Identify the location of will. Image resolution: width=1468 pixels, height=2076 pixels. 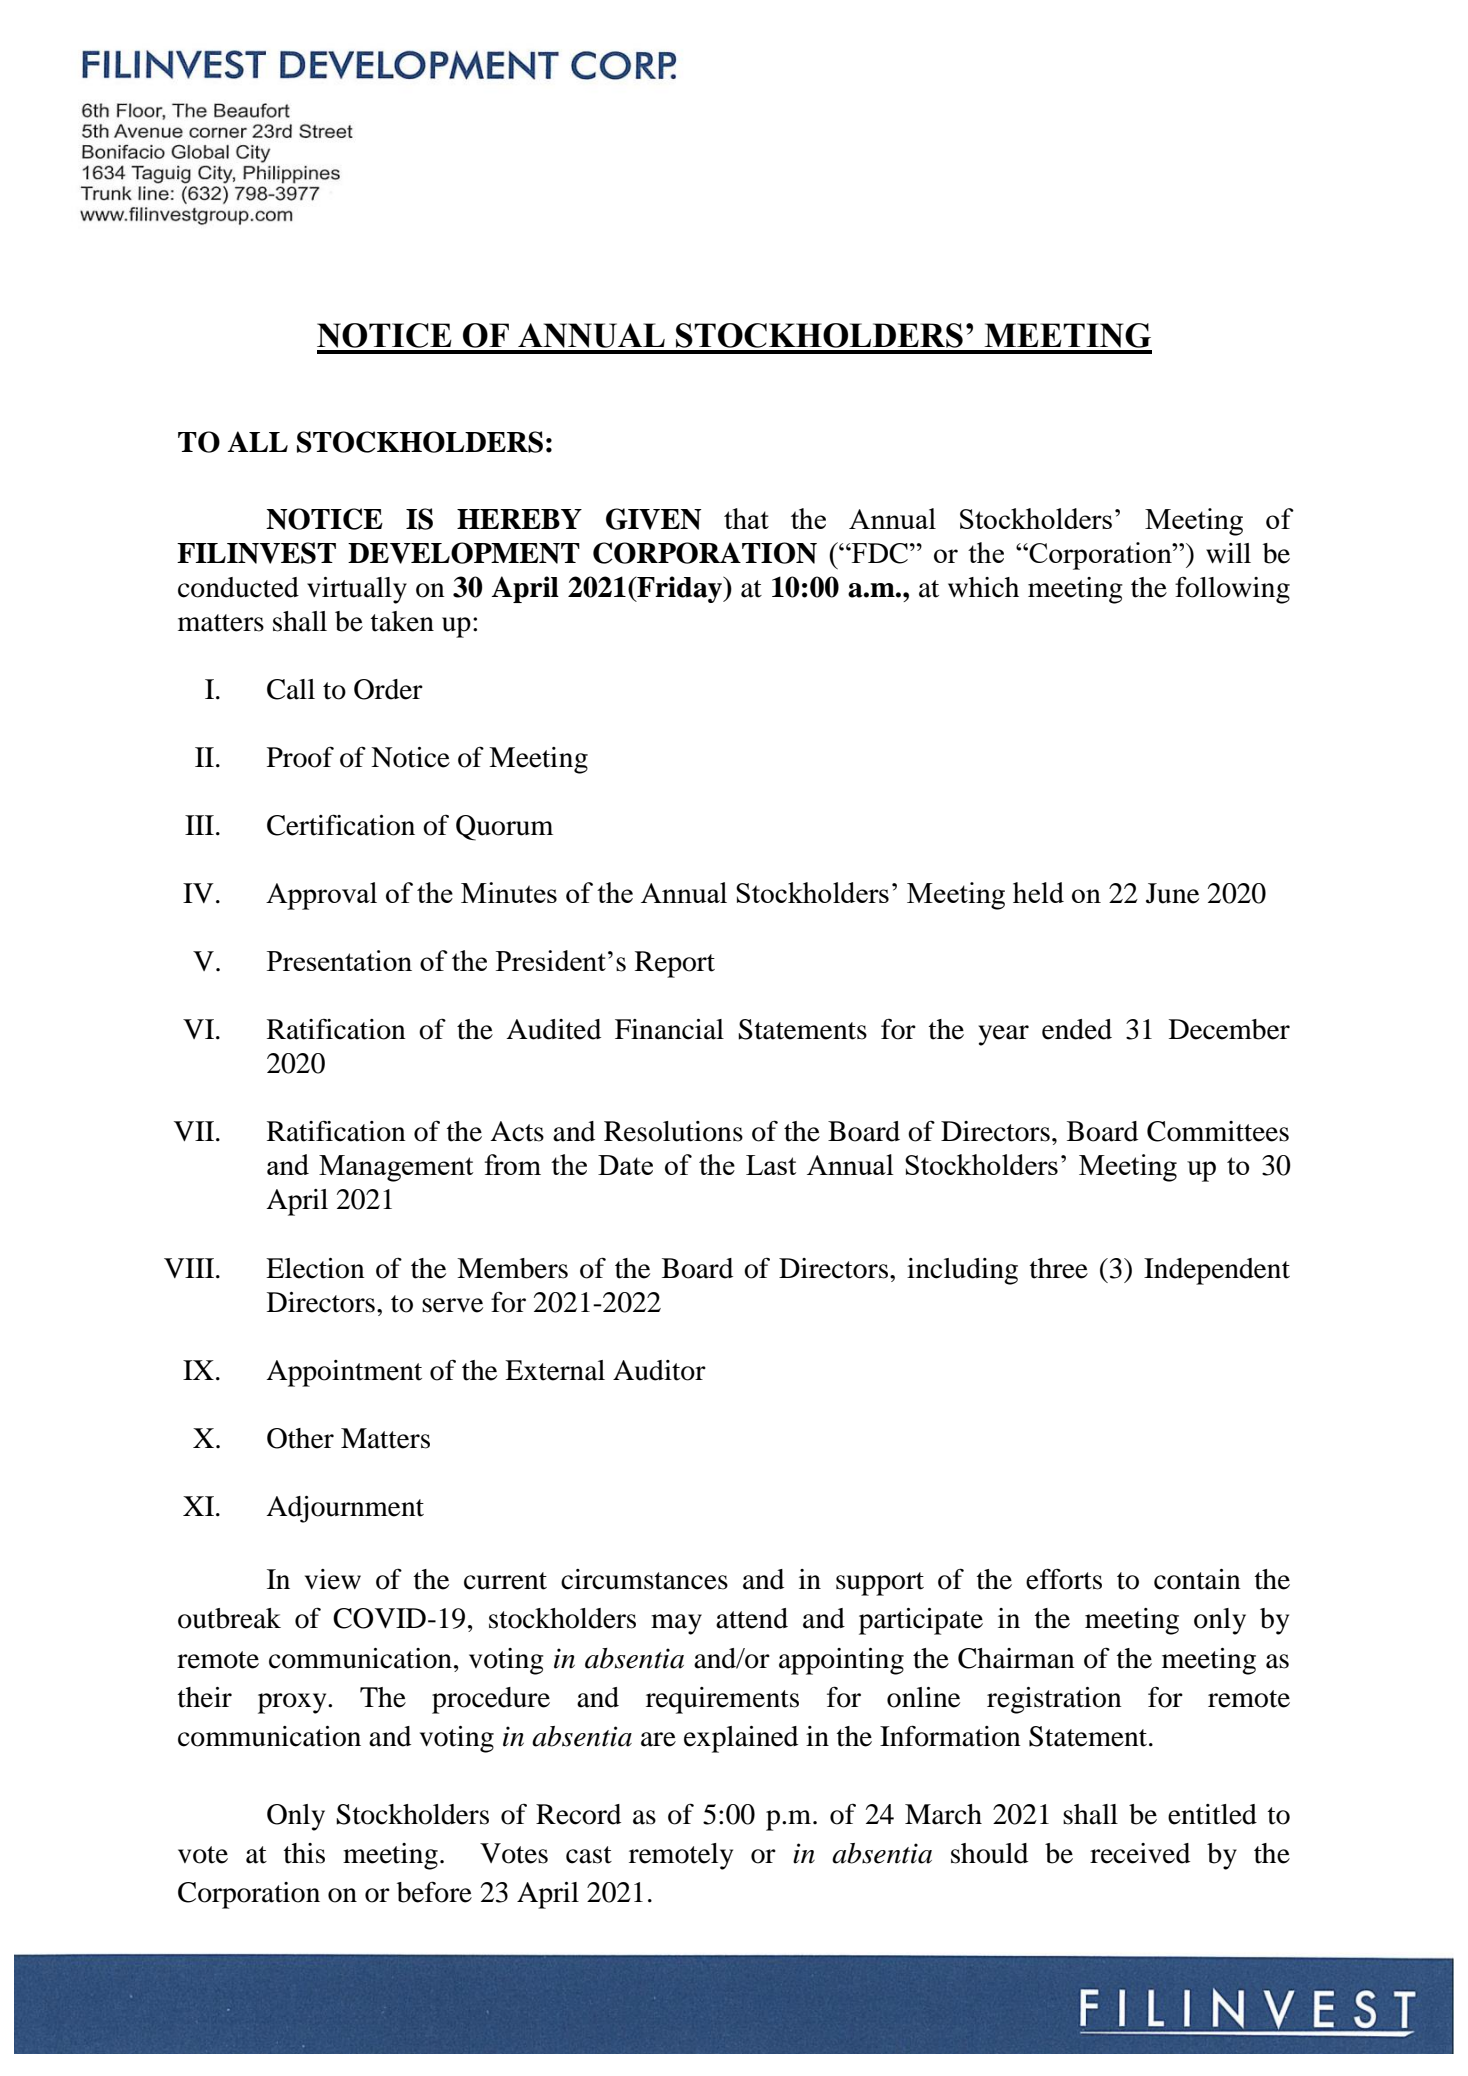
(1228, 553).
